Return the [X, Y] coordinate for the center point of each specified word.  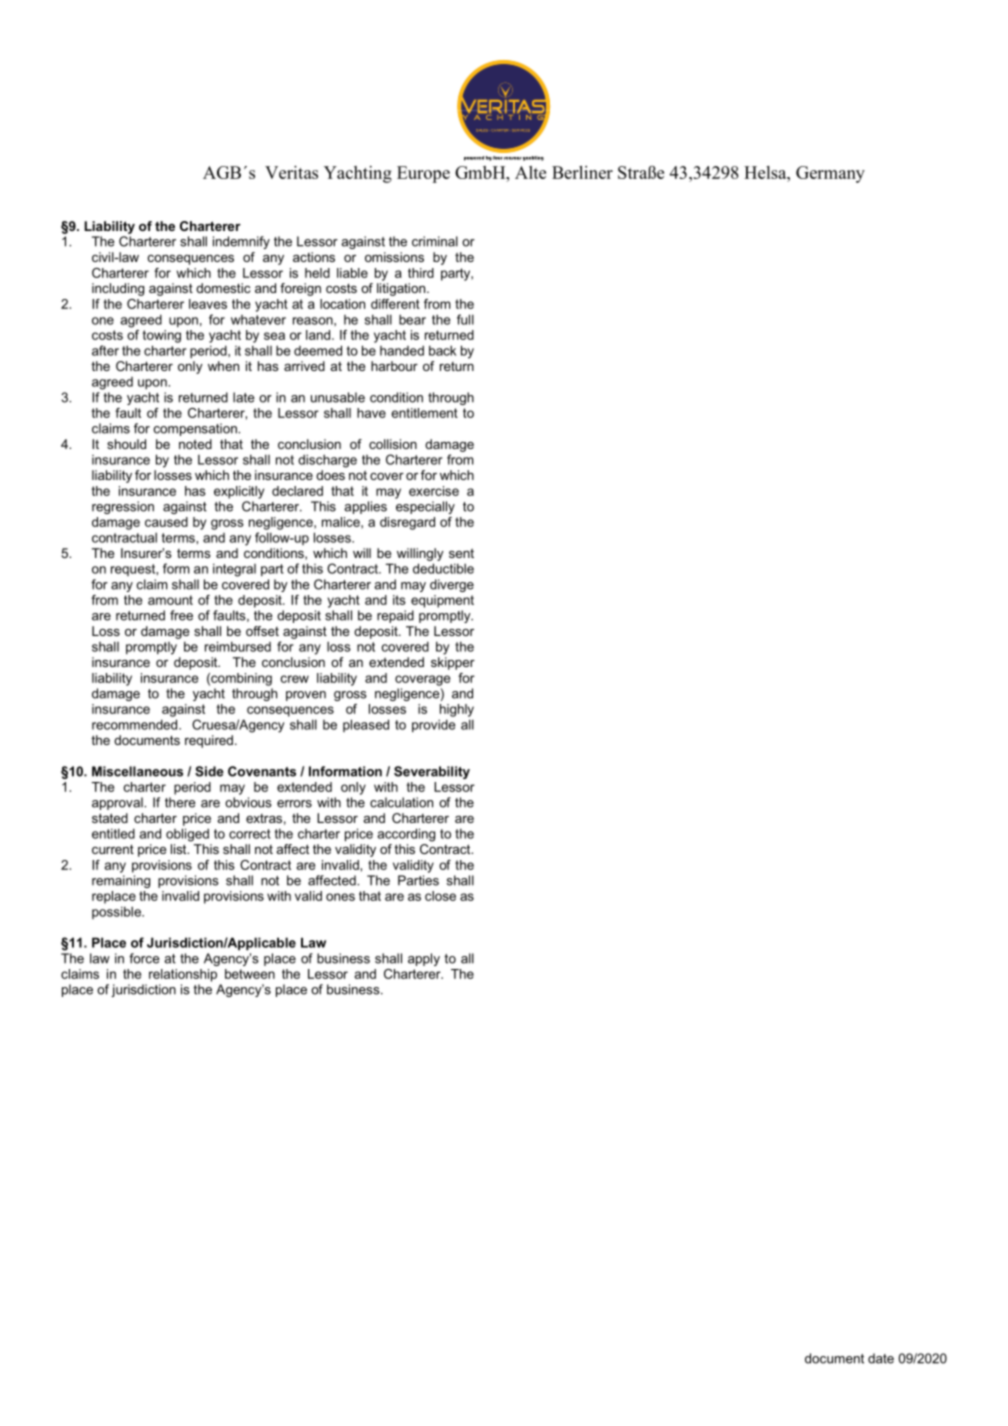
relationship [183, 975]
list [180, 849]
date [881, 1358]
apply [424, 959]
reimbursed [238, 646]
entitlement [424, 413]
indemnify [241, 242]
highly [457, 710]
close [440, 896]
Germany [830, 174]
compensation [196, 429]
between [250, 974]
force [144, 958]
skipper [453, 663]
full [465, 319]
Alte [530, 172]
